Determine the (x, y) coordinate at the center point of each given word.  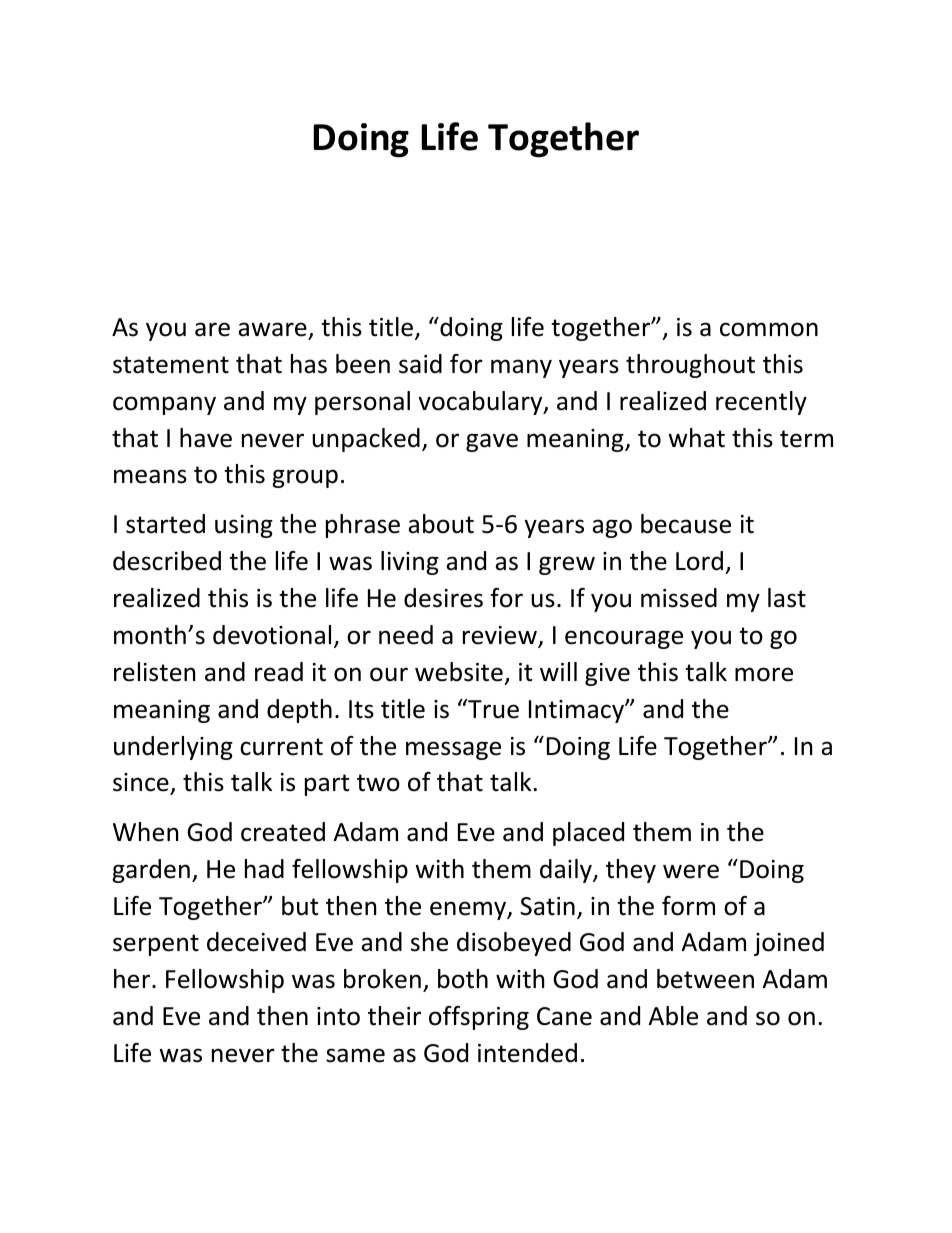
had (264, 869)
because (686, 524)
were (691, 871)
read (279, 672)
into (338, 1016)
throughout (690, 366)
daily (567, 871)
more (764, 674)
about (441, 524)
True (492, 709)
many (521, 368)
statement (171, 365)
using (244, 526)
